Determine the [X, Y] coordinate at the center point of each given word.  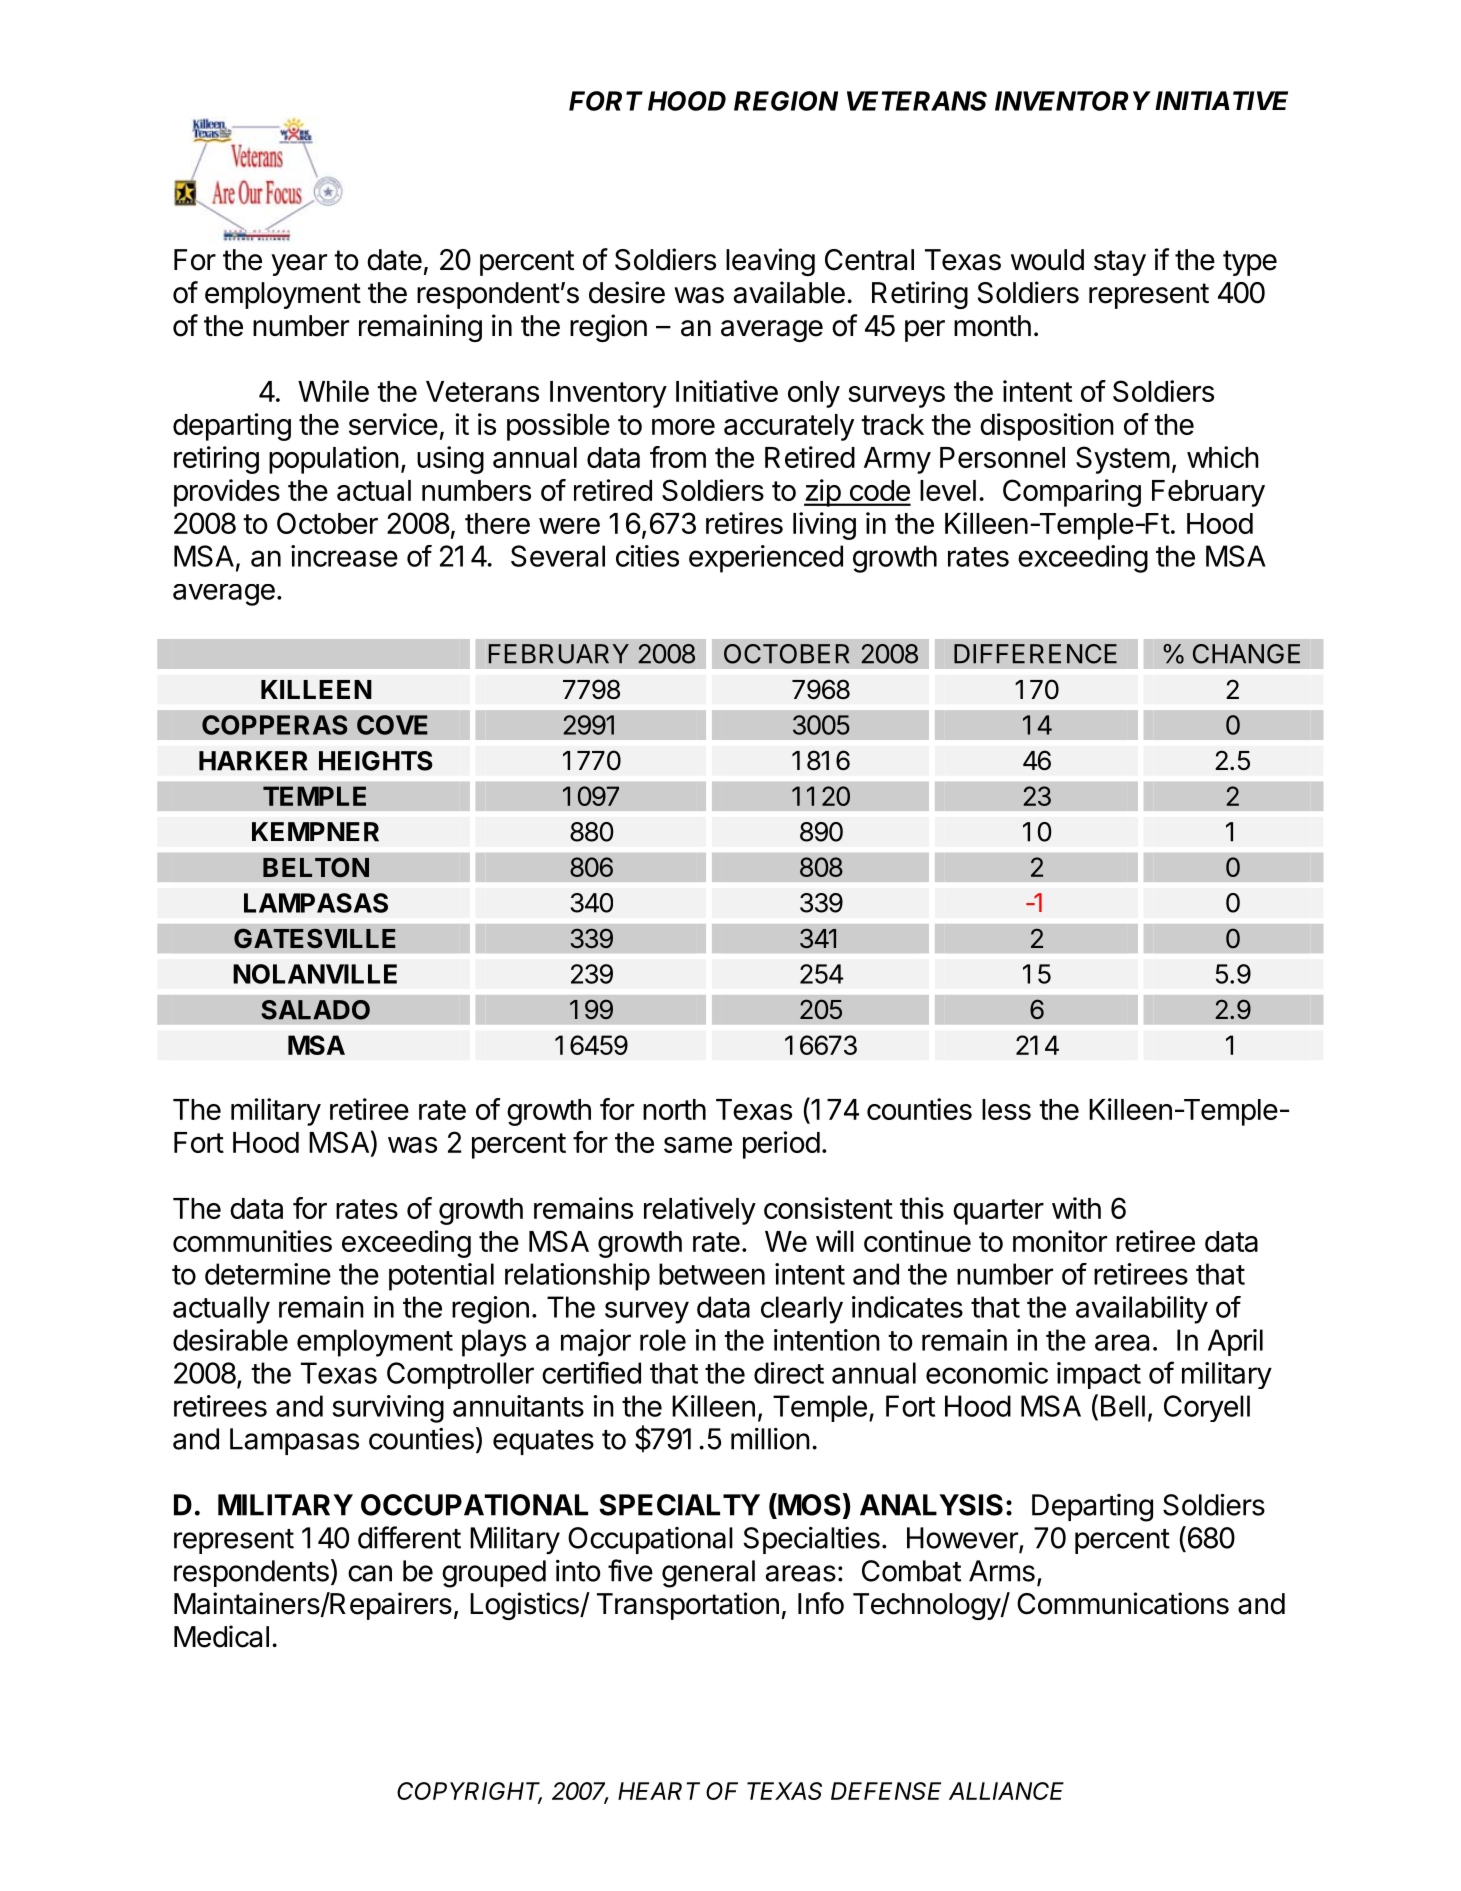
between [712, 1274]
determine [268, 1274]
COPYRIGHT [469, 1792]
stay [1120, 263]
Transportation [688, 1606]
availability [1142, 1310]
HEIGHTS [376, 761]
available [789, 292]
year [299, 265]
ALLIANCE [1006, 1791]
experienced [766, 559]
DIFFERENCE [1035, 654]
